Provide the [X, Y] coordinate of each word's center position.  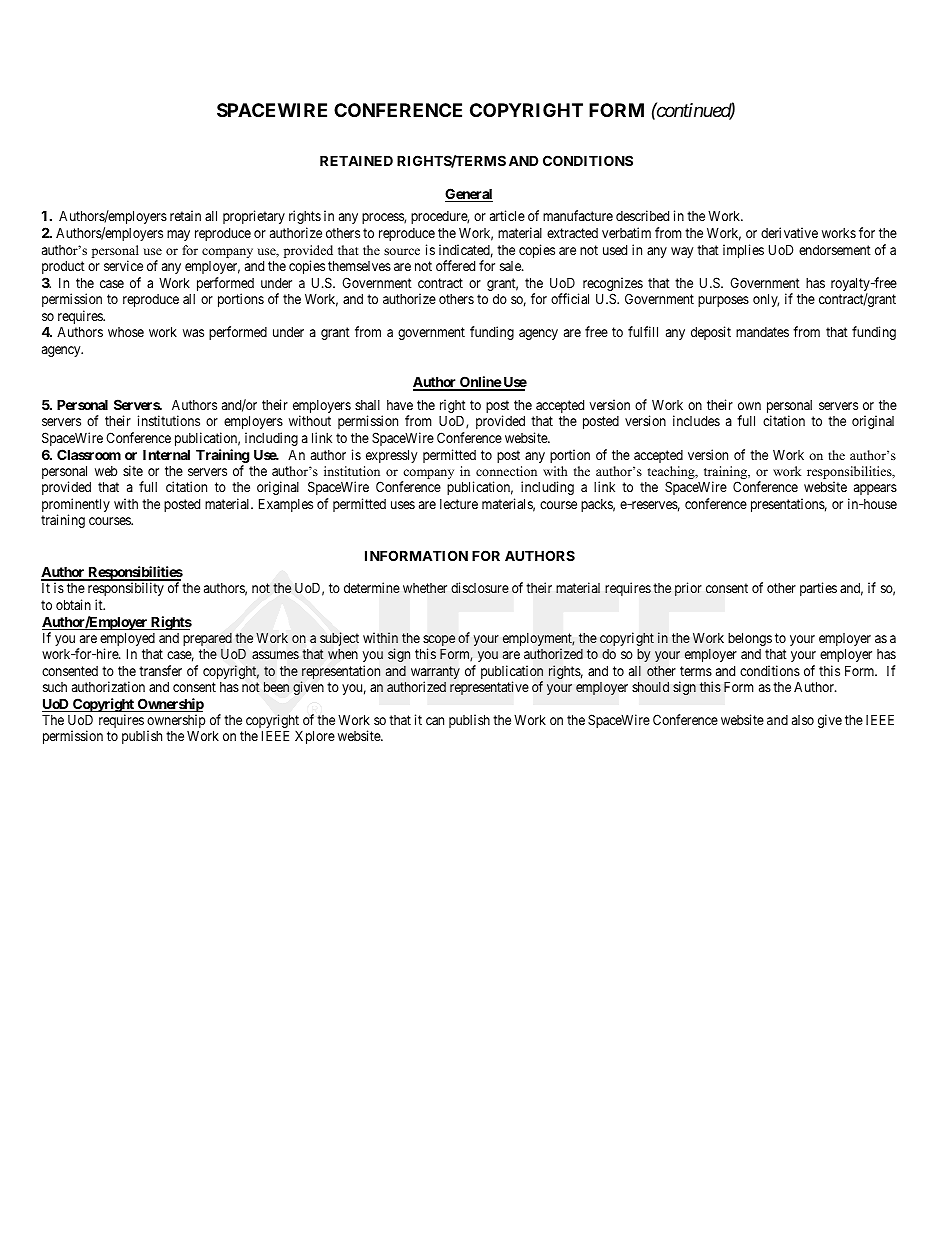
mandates [762, 332]
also [803, 720]
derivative [789, 232]
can [435, 721]
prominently [76, 506]
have [400, 405]
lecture [459, 504]
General [469, 195]
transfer [160, 670]
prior [688, 589]
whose [126, 332]
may [178, 235]
